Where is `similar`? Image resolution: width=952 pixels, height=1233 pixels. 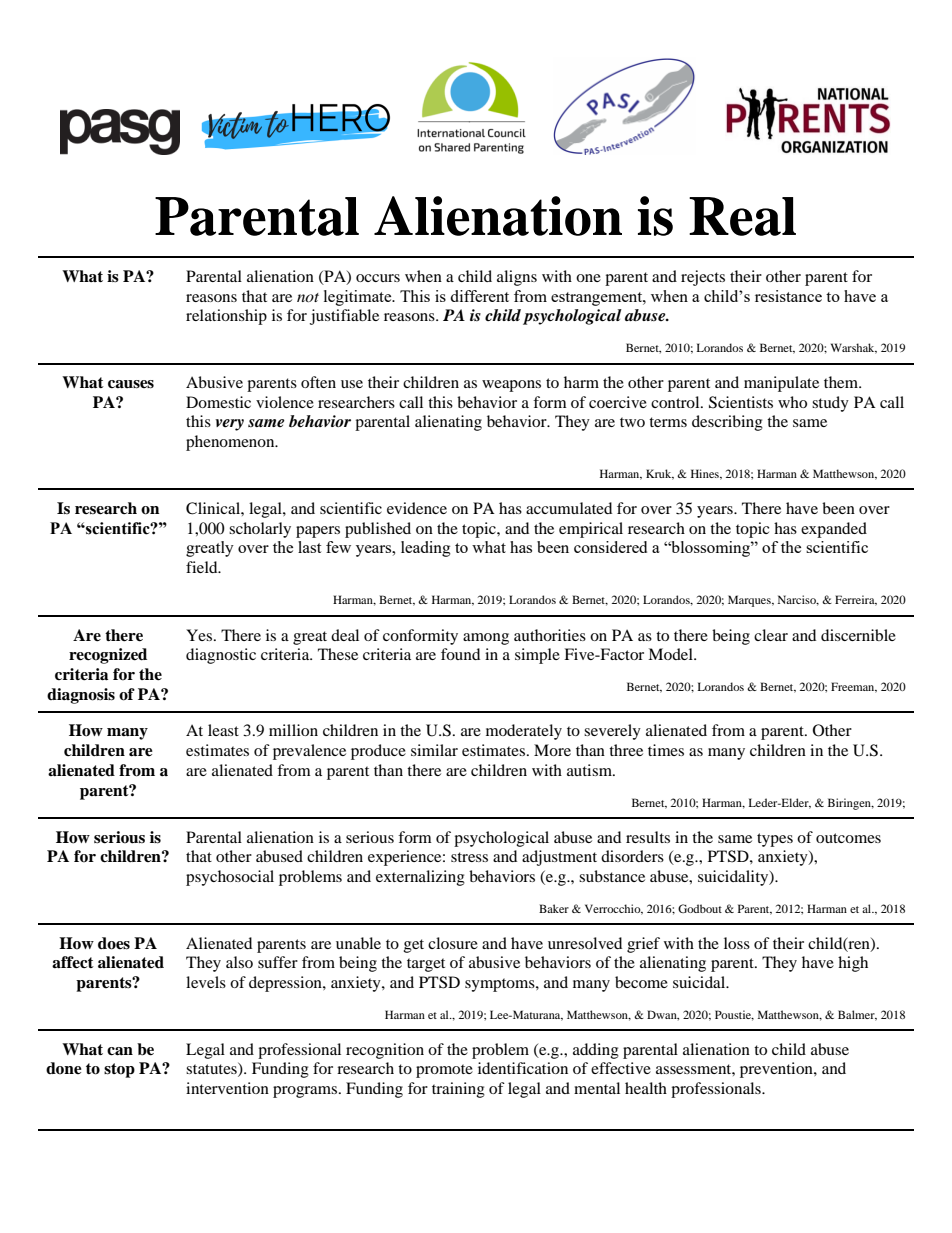 similar is located at coordinates (434, 750).
